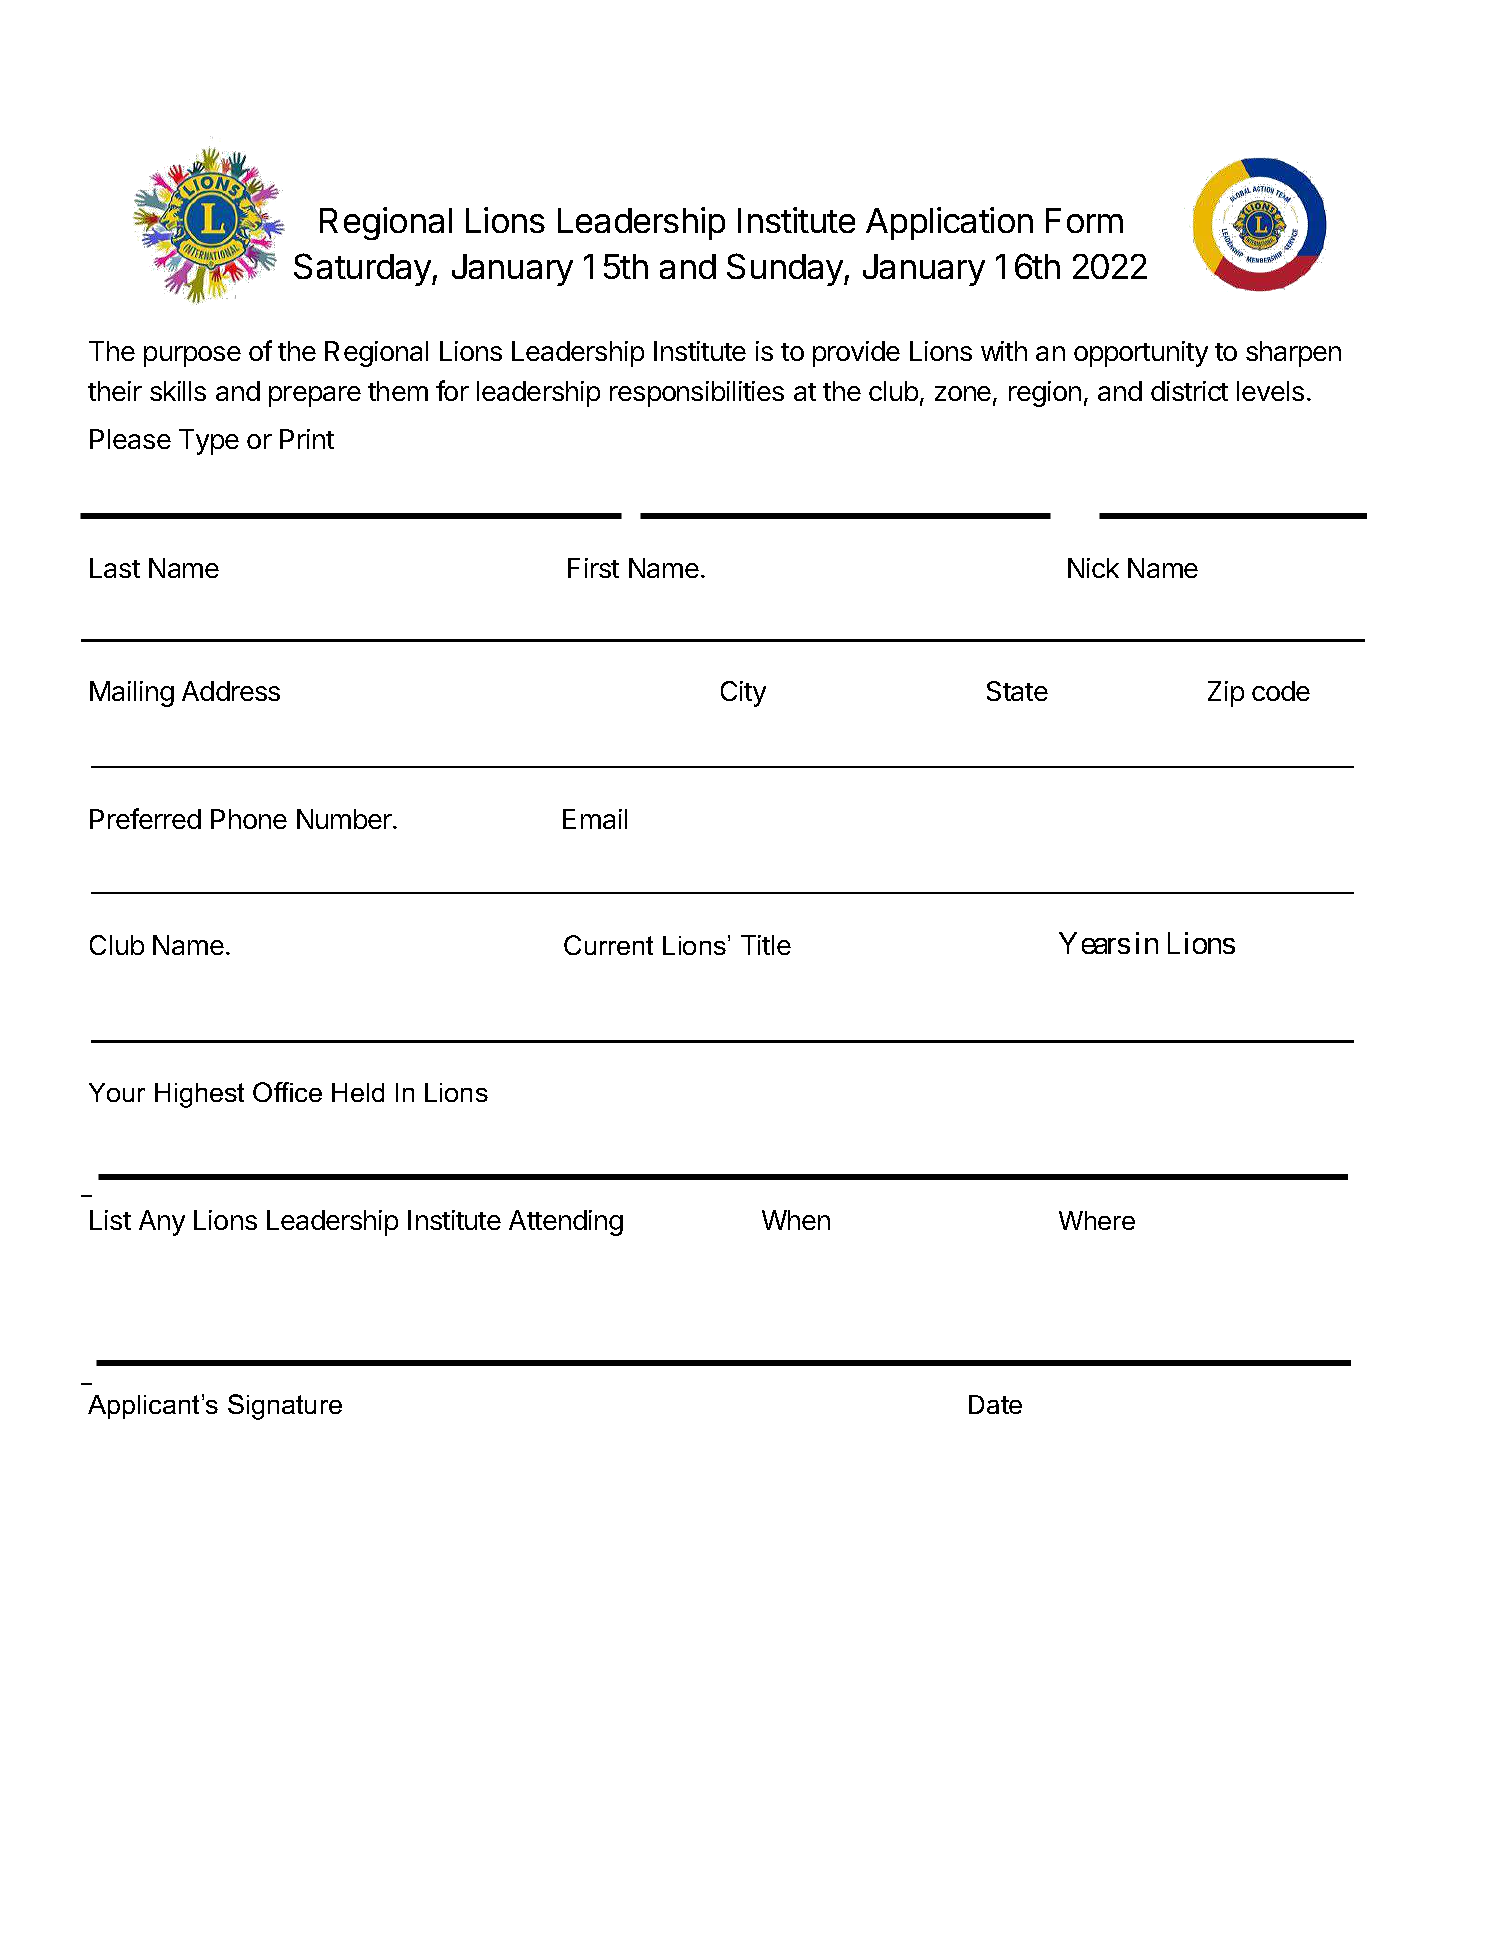 This image has height=1950, width=1507. What do you see at coordinates (249, 819) in the image?
I see `Phone` at bounding box center [249, 819].
